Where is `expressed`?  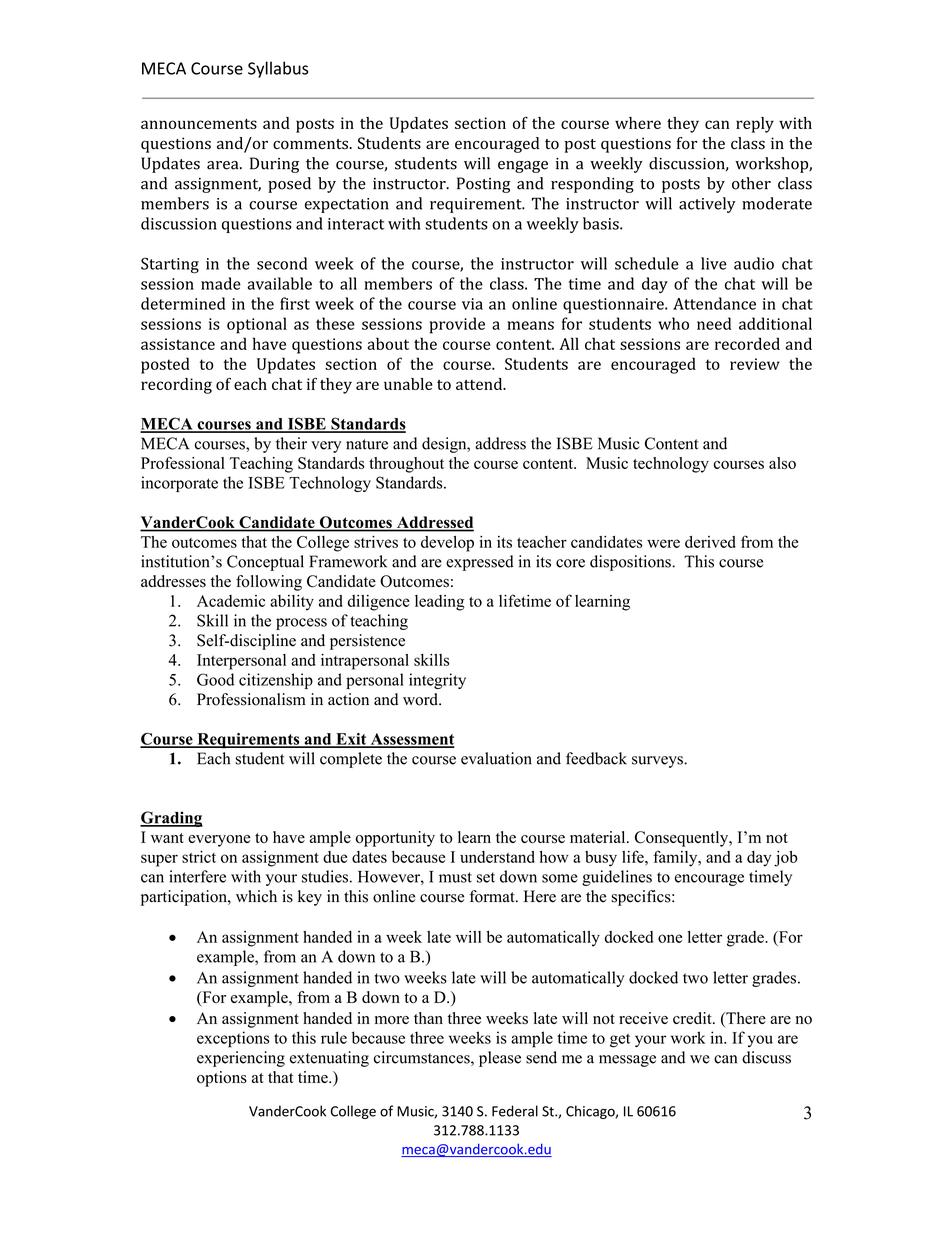
expressed is located at coordinates (480, 563).
